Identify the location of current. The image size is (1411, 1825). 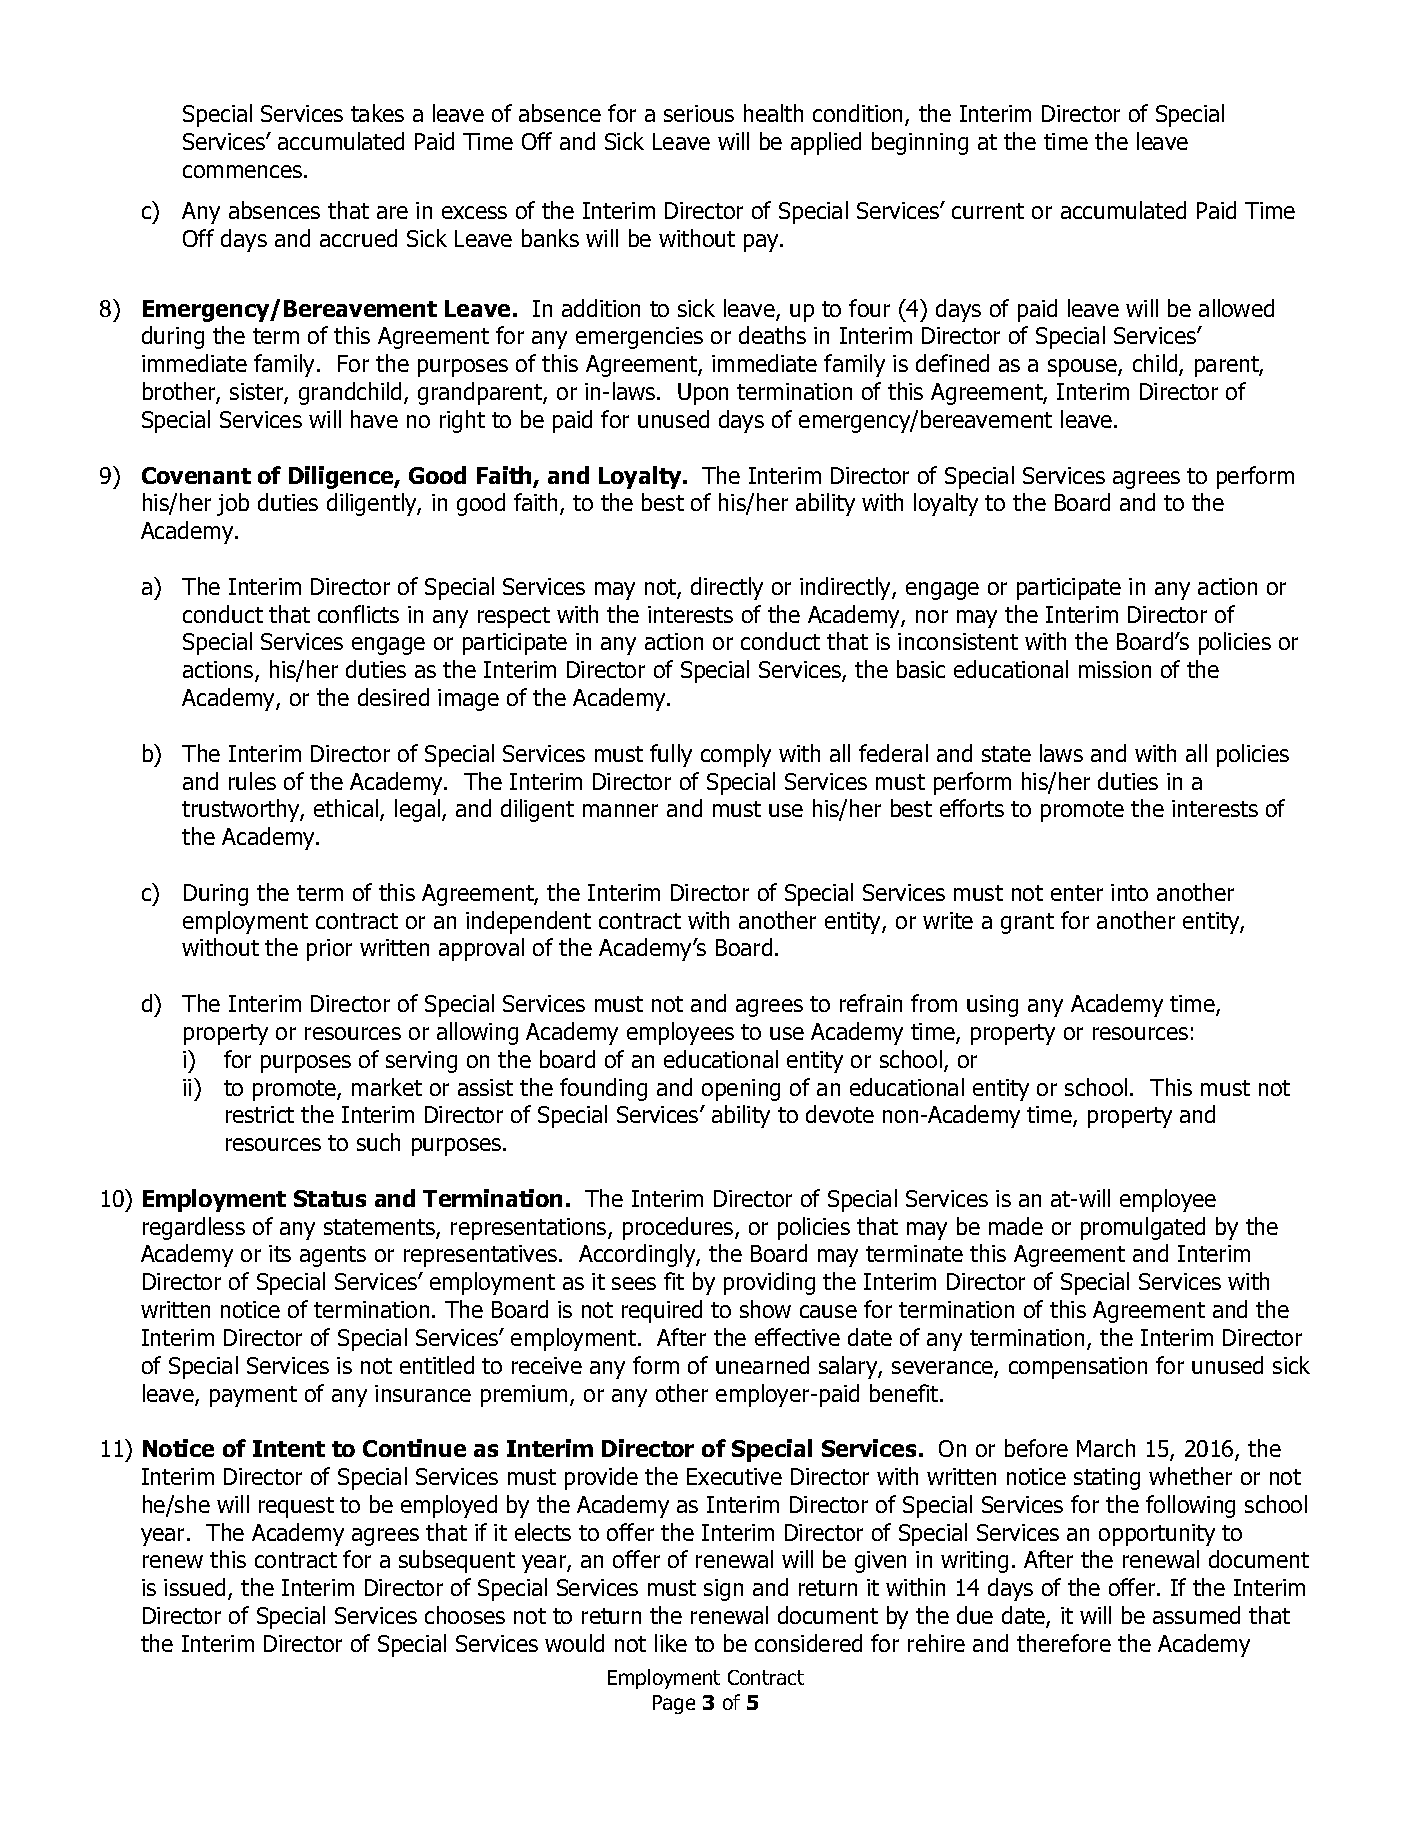
(988, 211).
